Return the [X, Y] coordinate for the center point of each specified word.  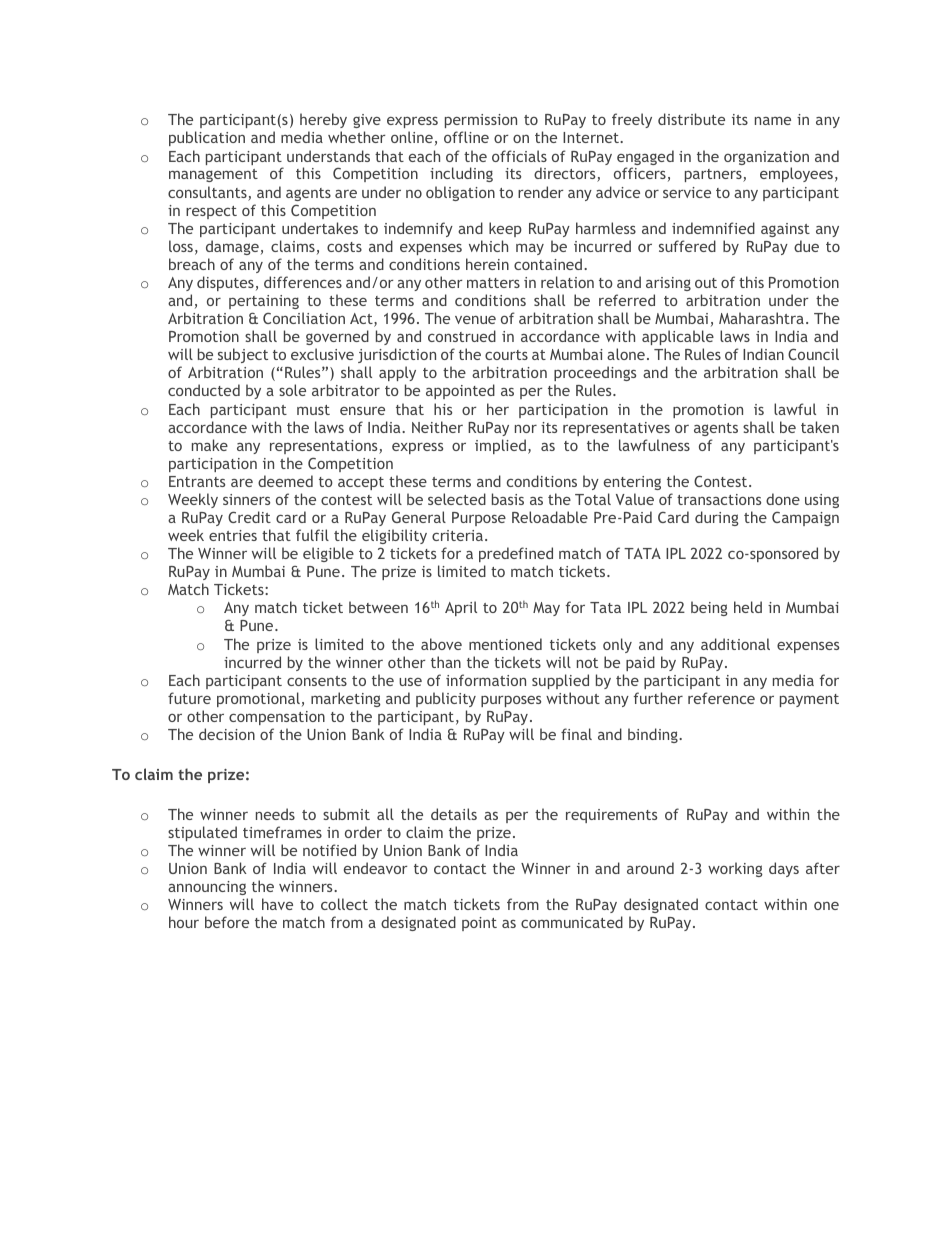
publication [207, 138]
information [486, 680]
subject [243, 355]
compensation [277, 718]
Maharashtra [761, 318]
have [277, 904]
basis [508, 499]
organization [766, 159]
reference [721, 698]
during [717, 518]
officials [519, 156]
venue [475, 320]
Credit [249, 517]
